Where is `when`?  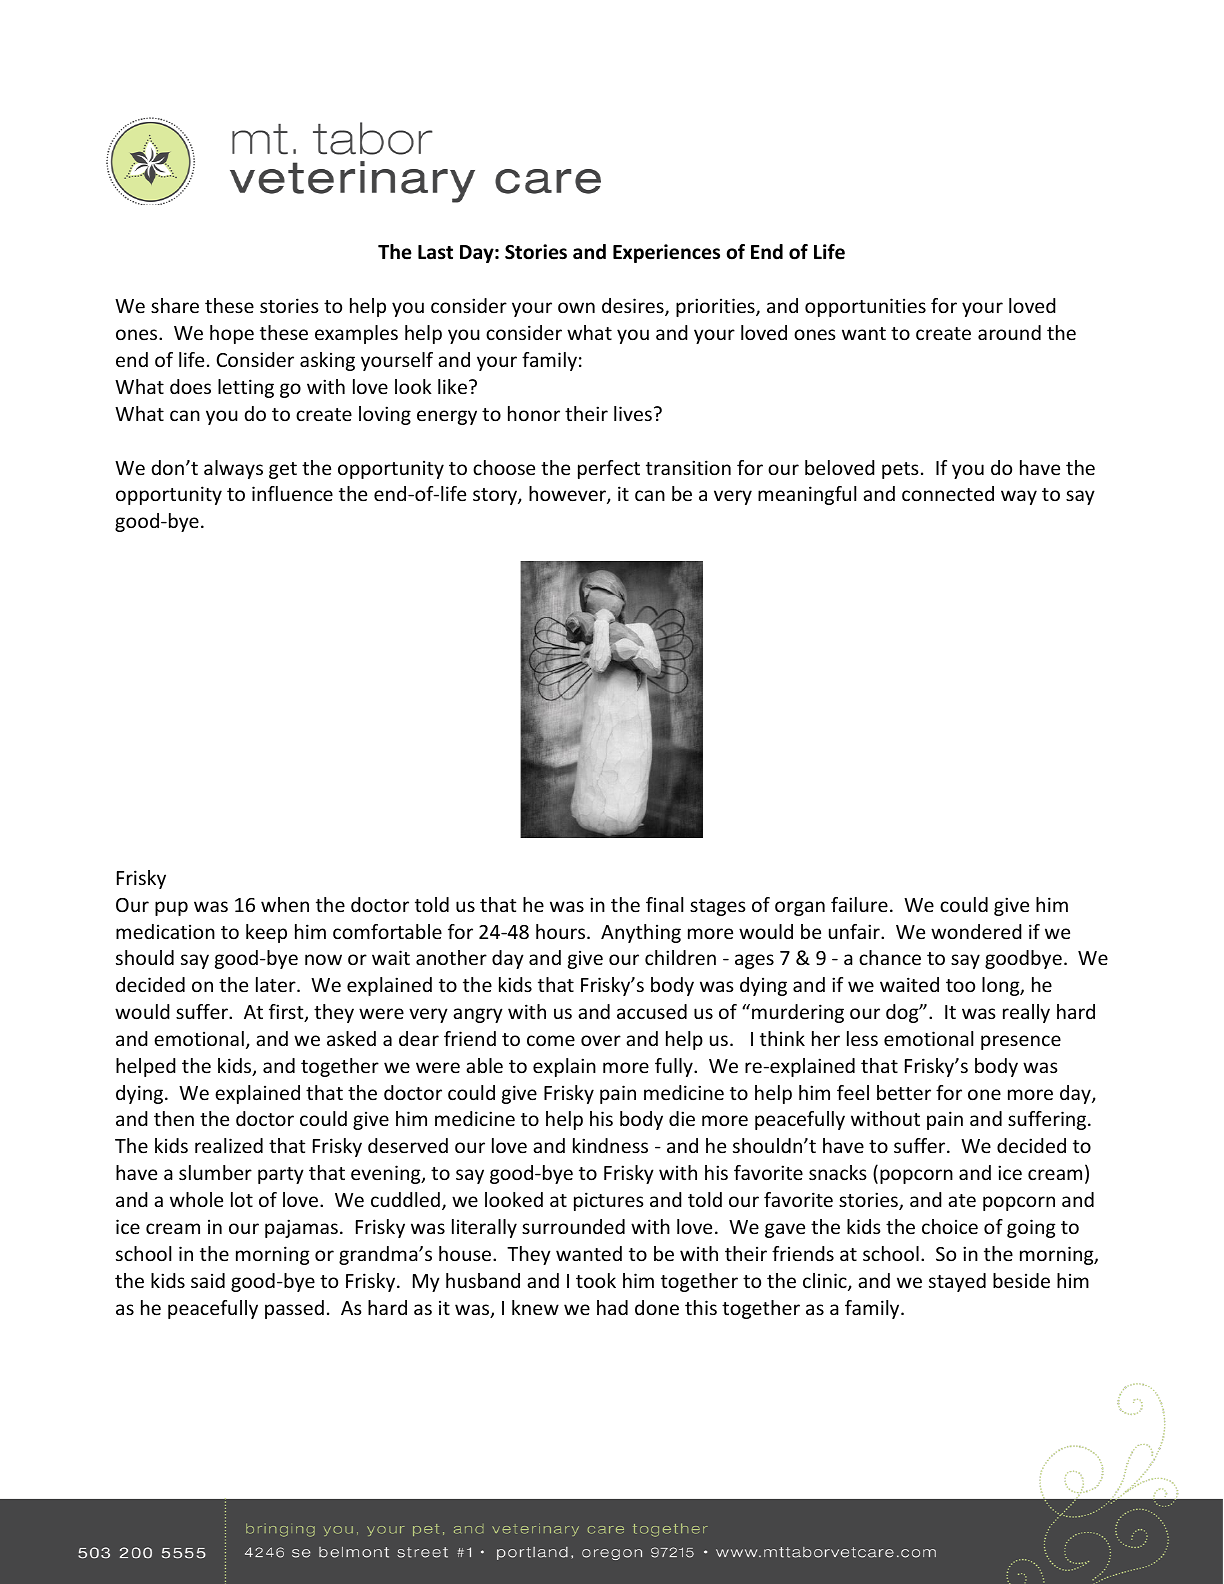
when is located at coordinates (285, 904).
